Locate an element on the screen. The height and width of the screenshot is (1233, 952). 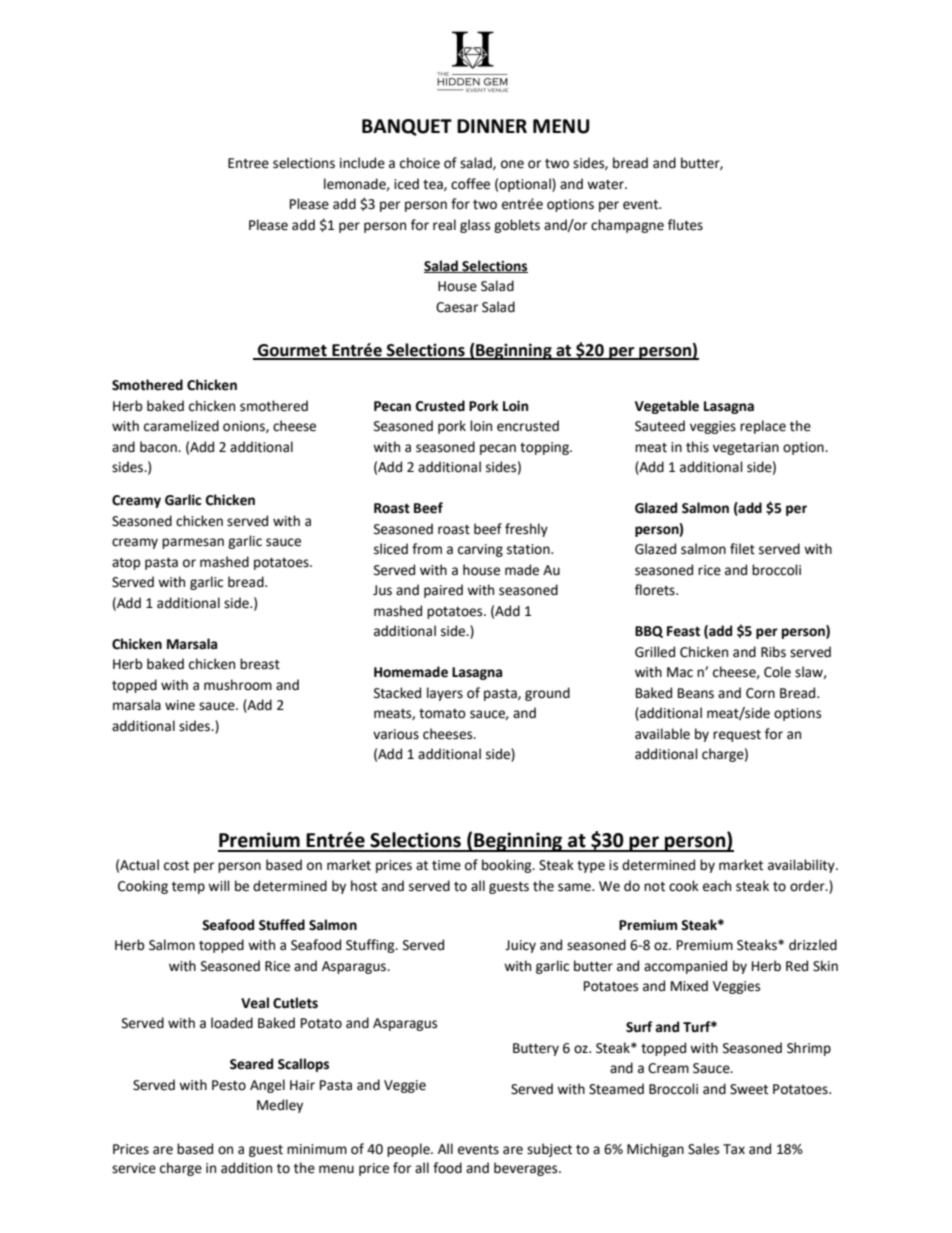
breast is located at coordinates (260, 664).
